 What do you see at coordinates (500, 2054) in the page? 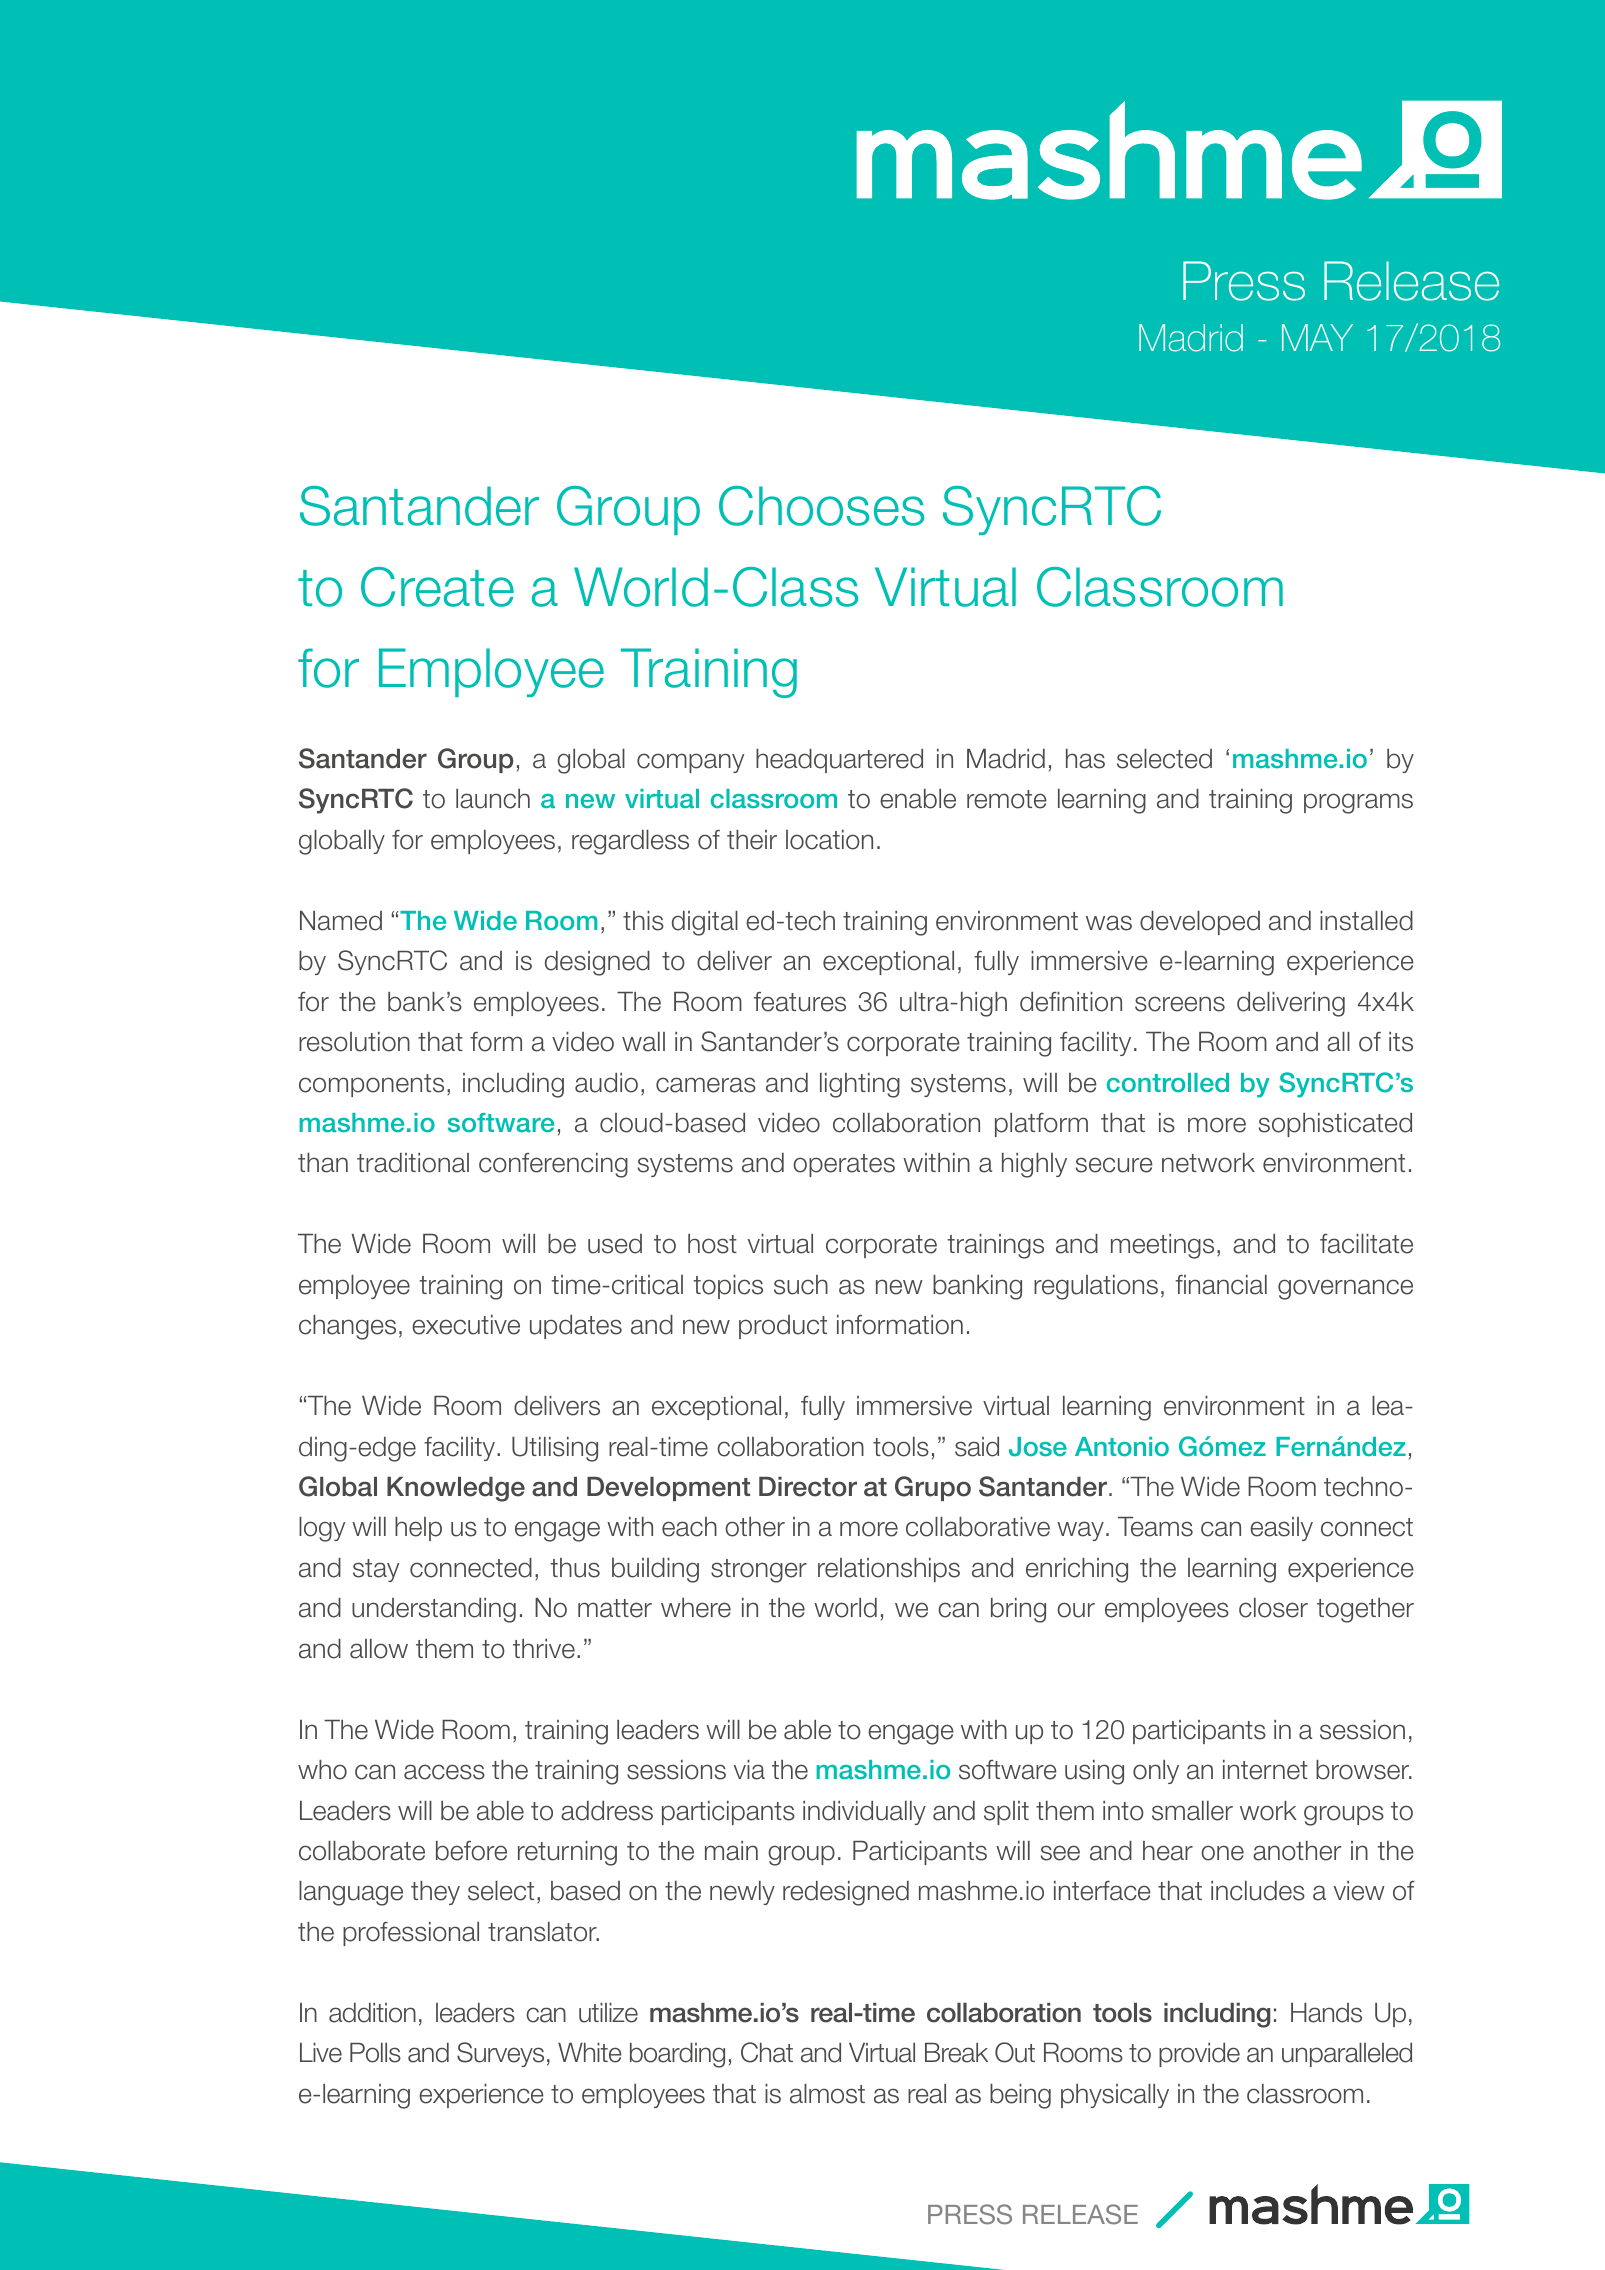
I see `Surveys` at bounding box center [500, 2054].
